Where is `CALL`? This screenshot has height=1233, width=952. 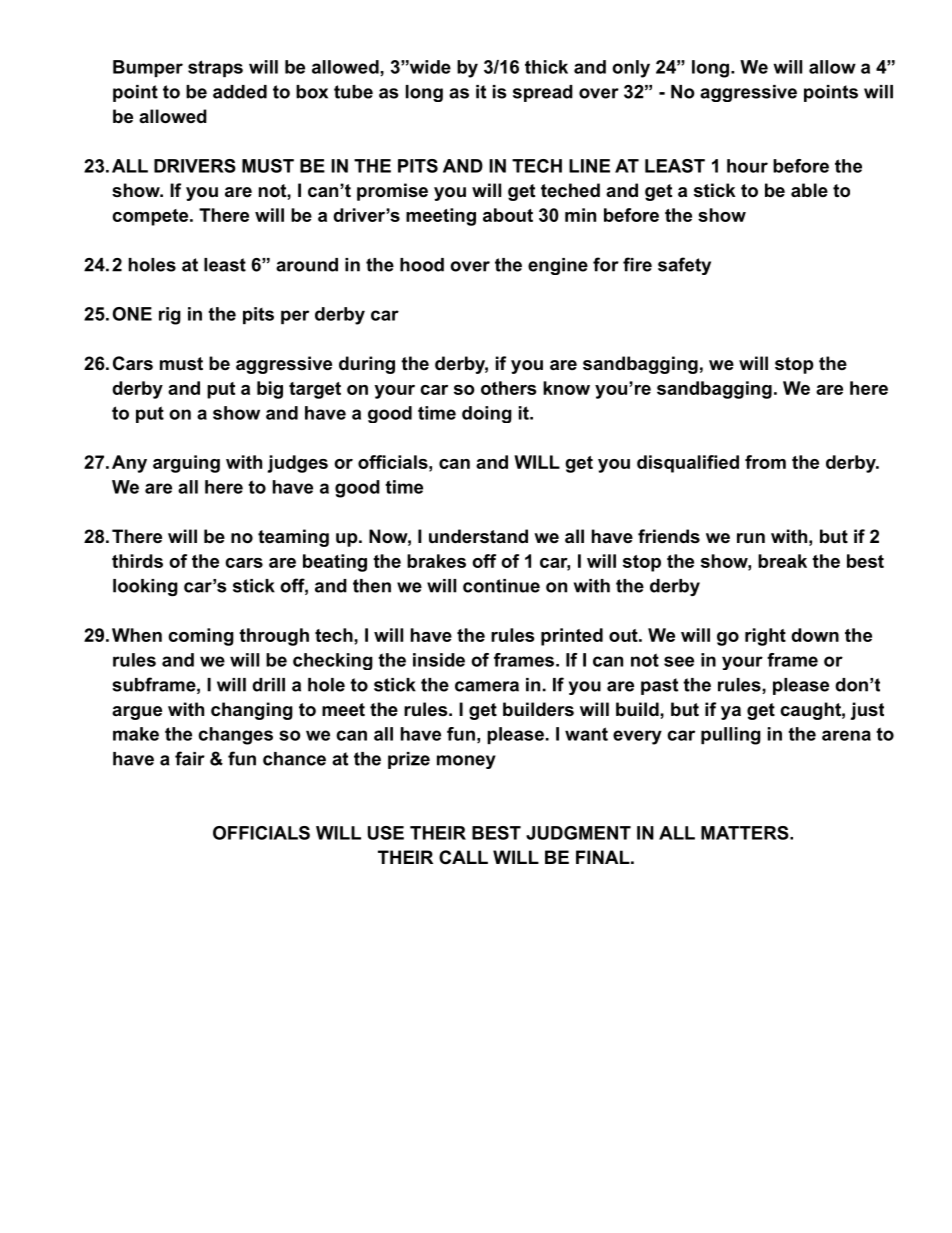 CALL is located at coordinates (463, 857).
